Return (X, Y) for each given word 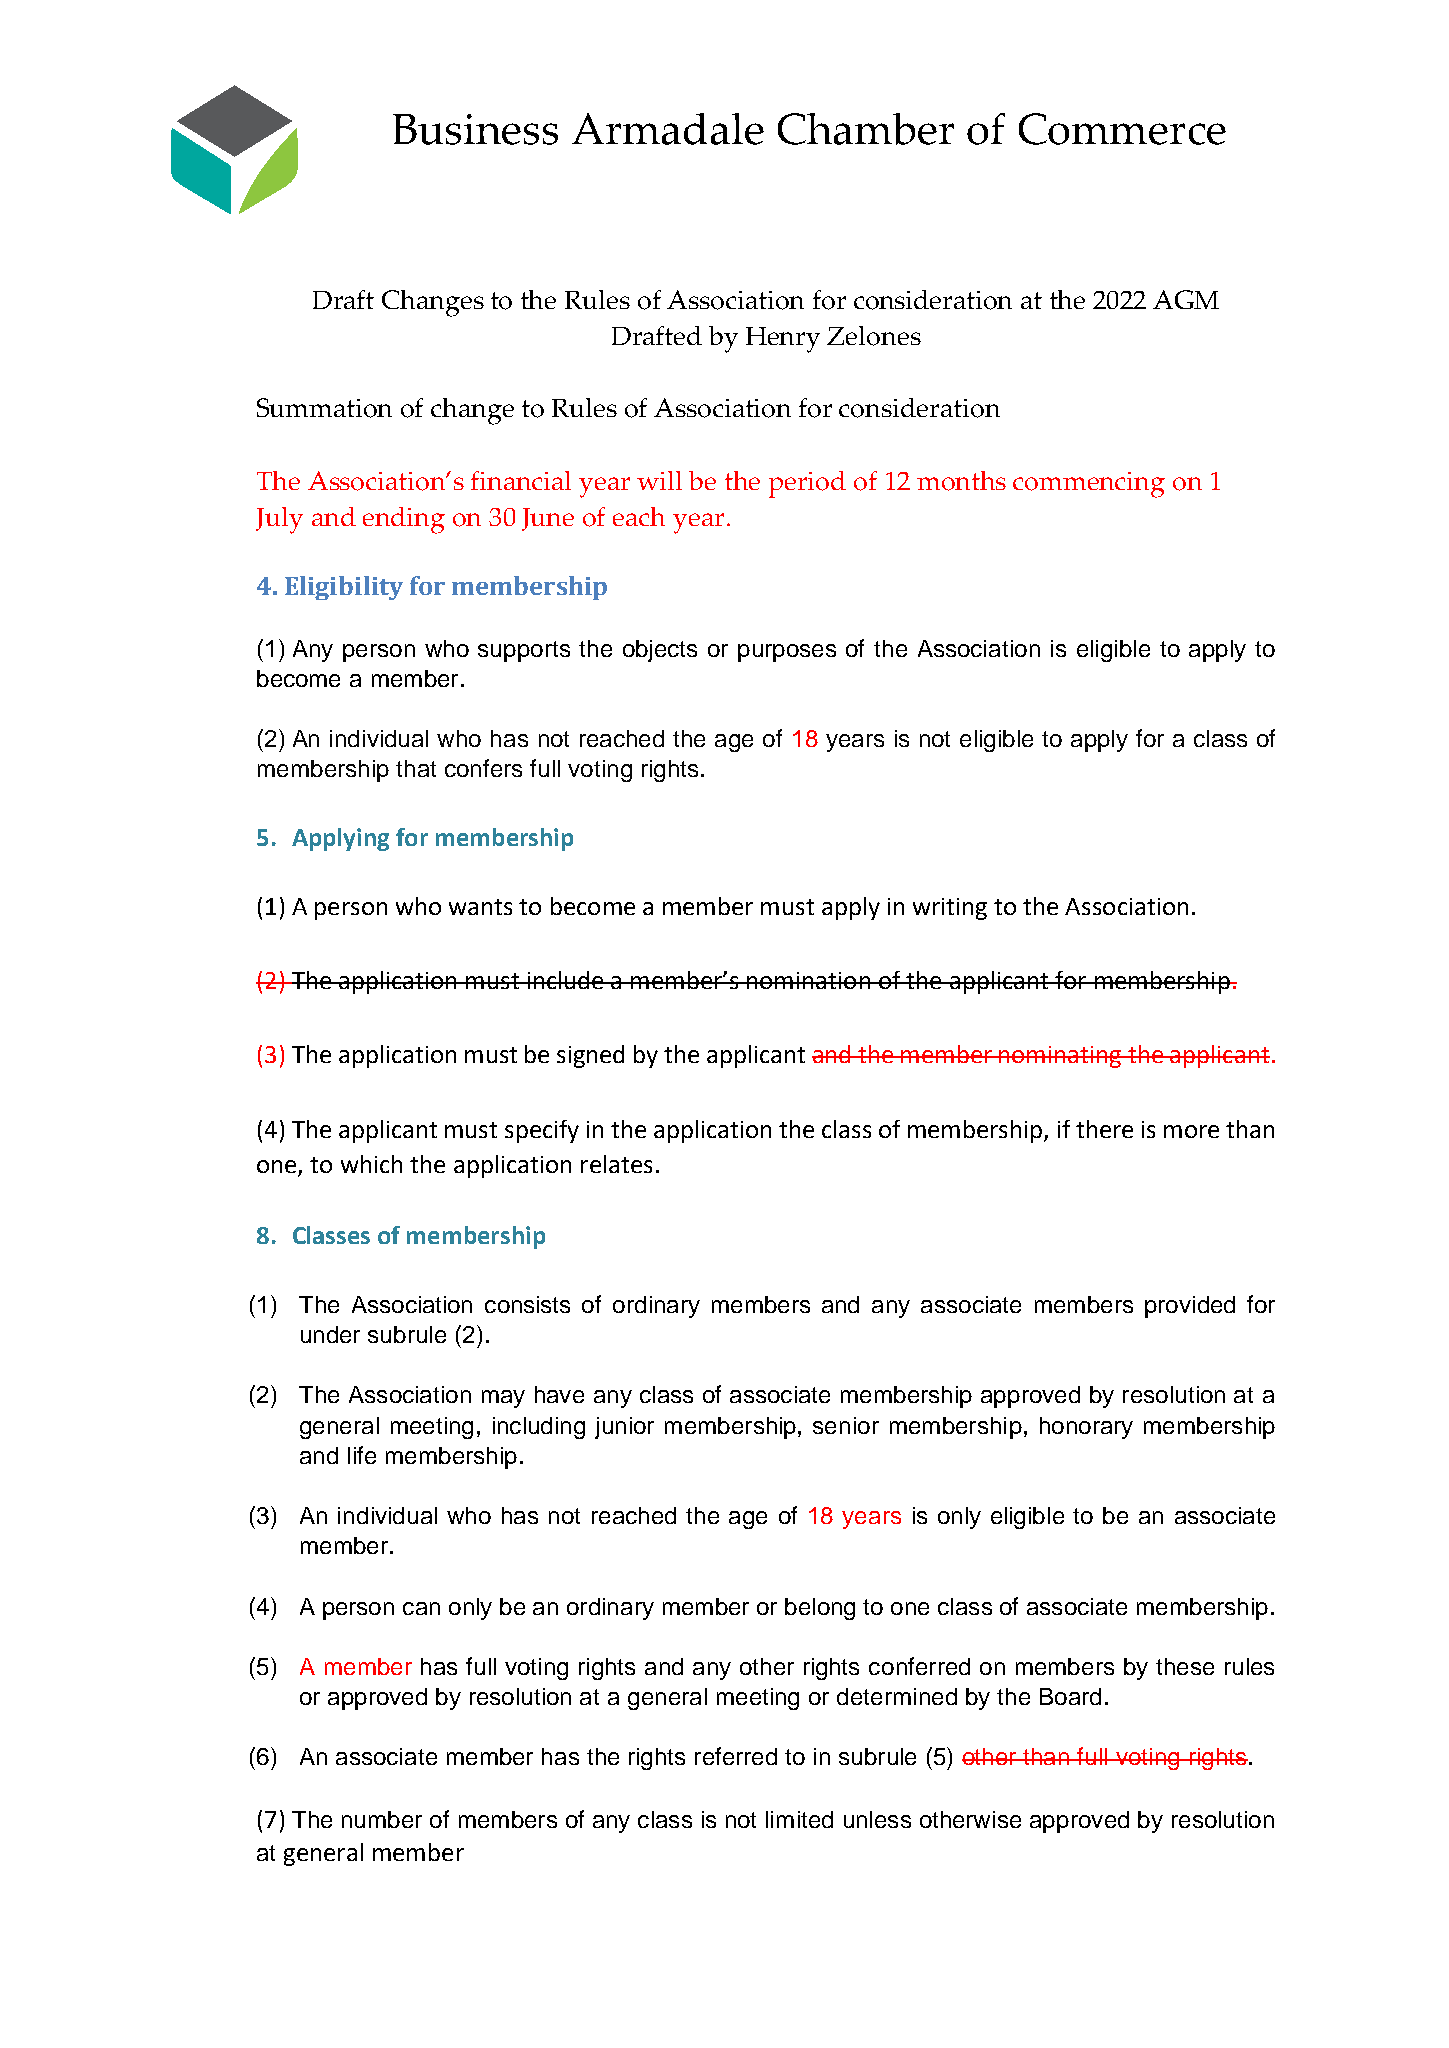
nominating (1061, 1057)
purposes (787, 653)
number (382, 1819)
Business (475, 129)
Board (1070, 1696)
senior (846, 1425)
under (330, 1334)
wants (480, 907)
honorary (1086, 1428)
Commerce (1122, 129)
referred (736, 1756)
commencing (1089, 485)
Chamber (866, 129)
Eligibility (344, 588)
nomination (808, 980)
